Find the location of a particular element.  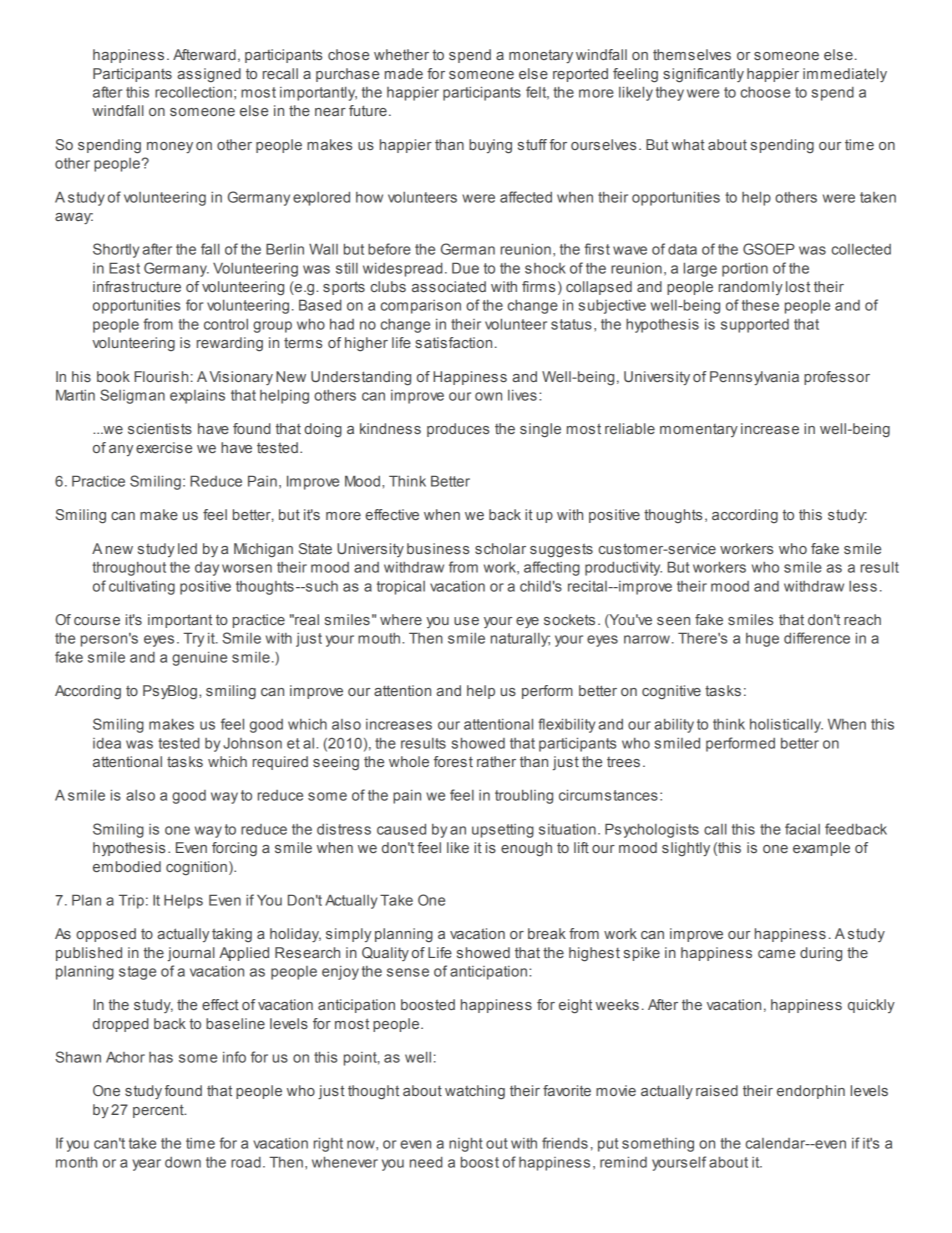

naturally is located at coordinates (520, 640).
